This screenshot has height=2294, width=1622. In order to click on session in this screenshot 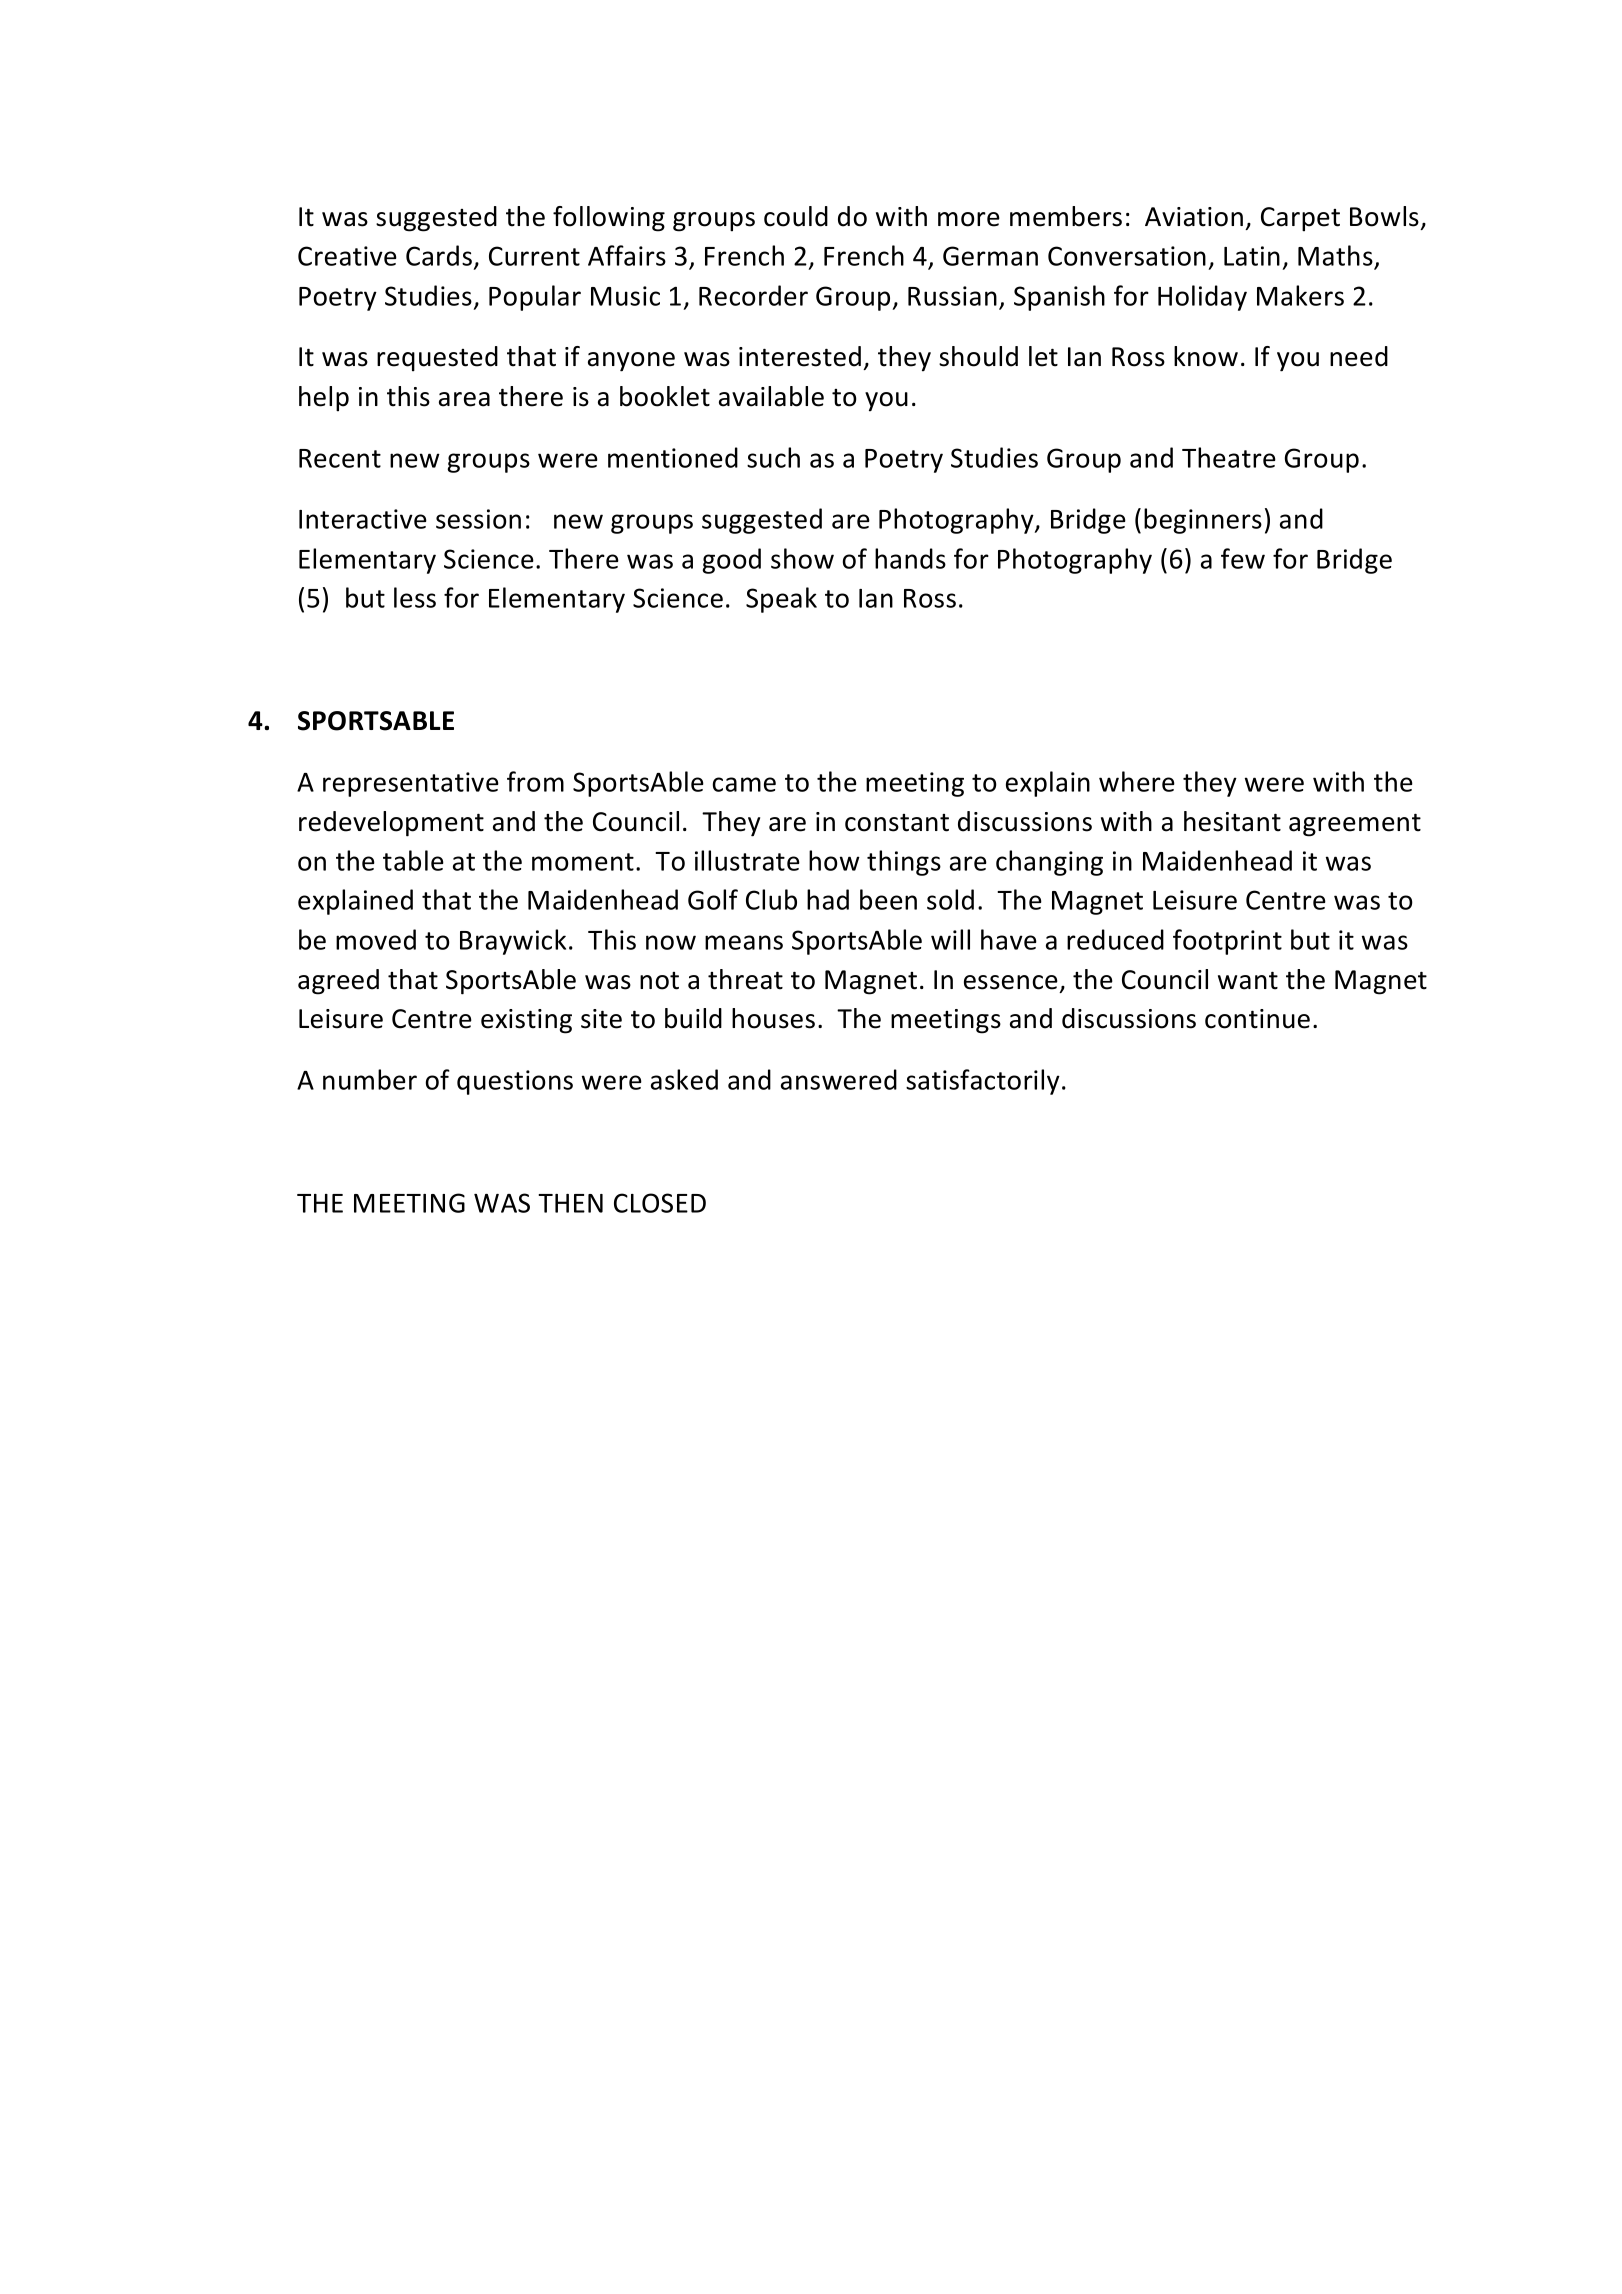, I will do `click(478, 519)`.
